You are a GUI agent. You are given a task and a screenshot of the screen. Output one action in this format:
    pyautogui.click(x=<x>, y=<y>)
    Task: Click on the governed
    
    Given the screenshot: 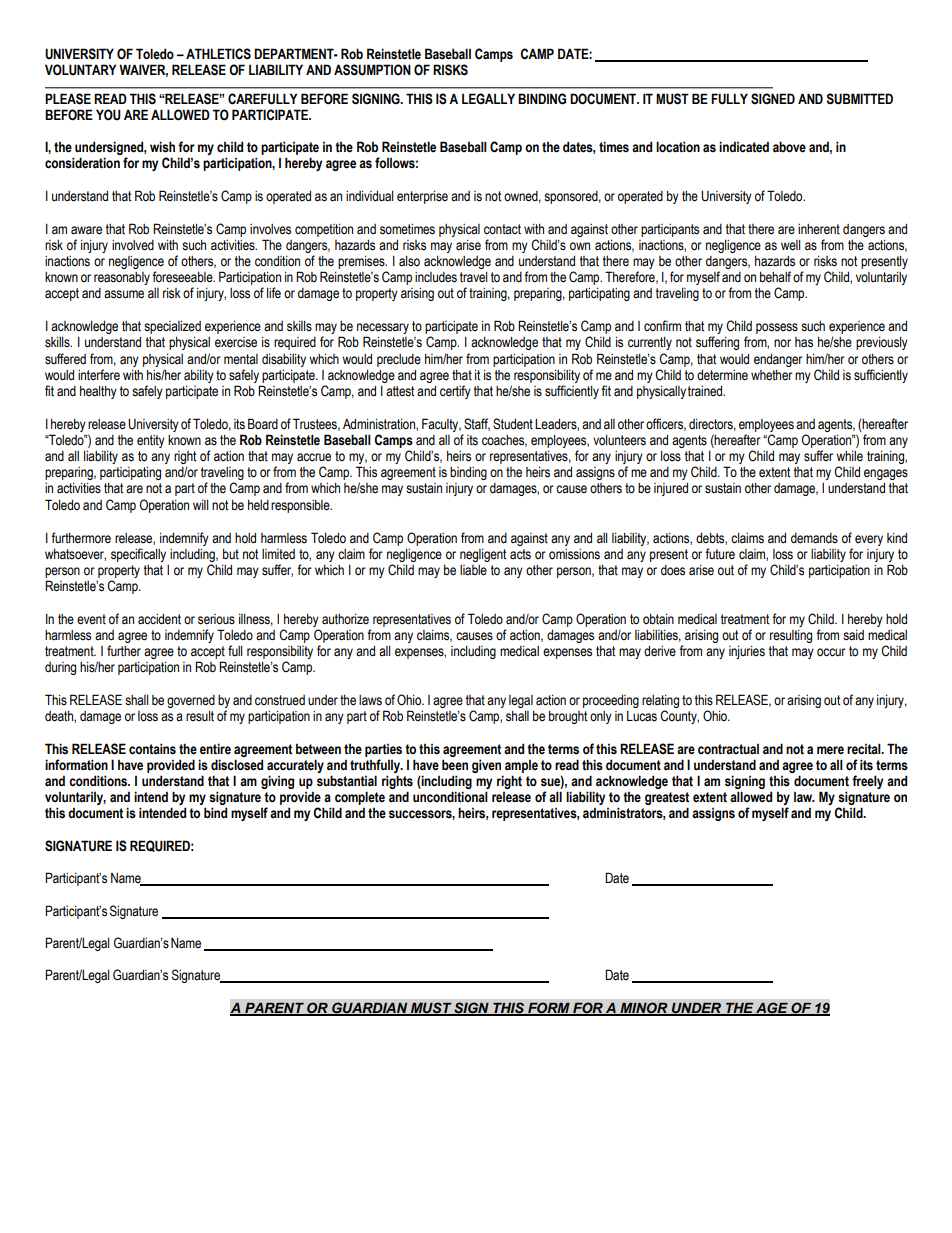 What is the action you would take?
    pyautogui.click(x=191, y=701)
